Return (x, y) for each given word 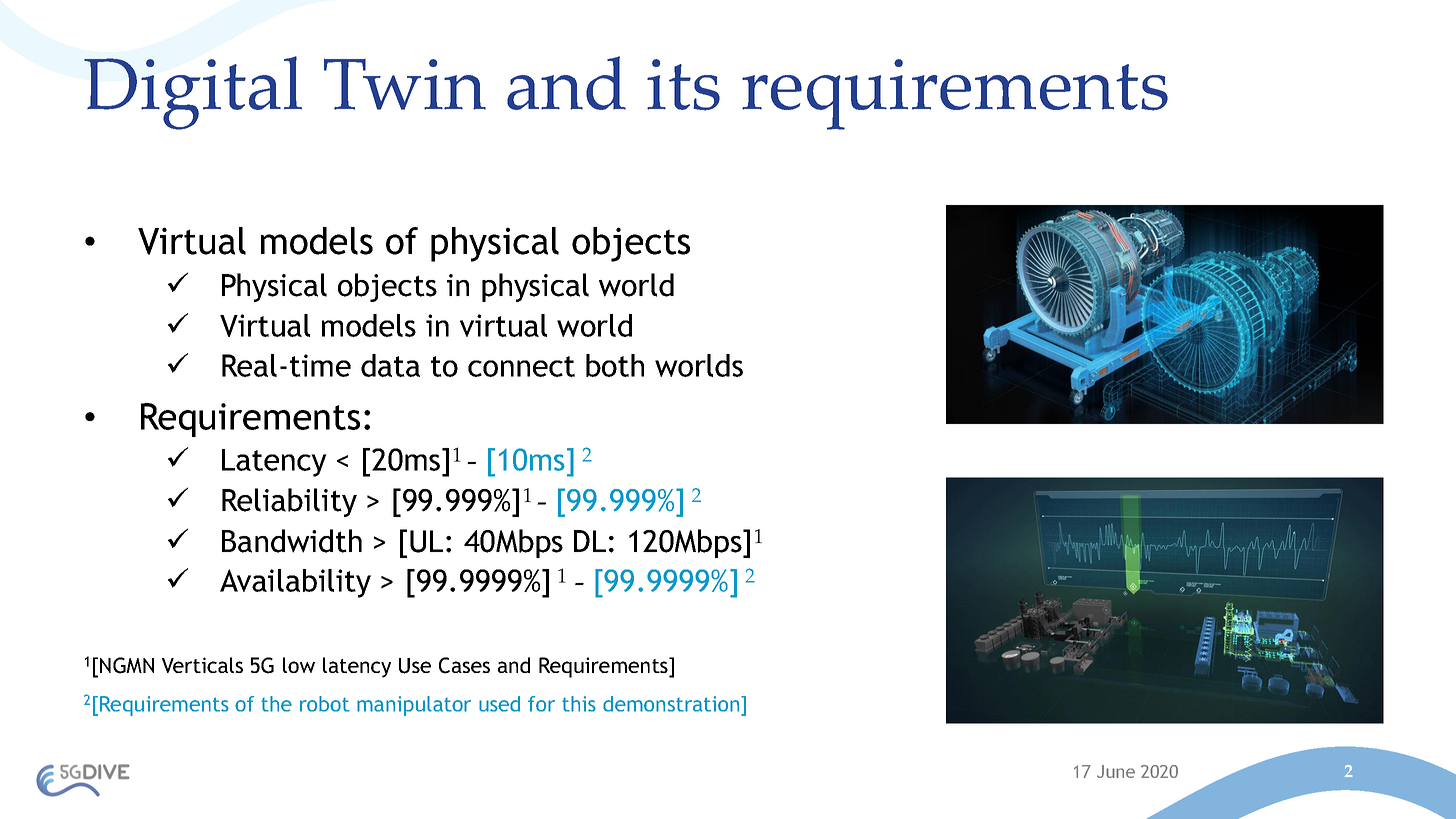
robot (325, 704)
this (579, 704)
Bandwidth (292, 541)
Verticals (202, 665)
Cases (464, 665)
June (1116, 771)
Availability (295, 583)
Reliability (289, 502)
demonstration (672, 704)
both (615, 365)
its (683, 85)
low (299, 665)
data (390, 365)
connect (521, 366)
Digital (193, 93)
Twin (405, 84)
